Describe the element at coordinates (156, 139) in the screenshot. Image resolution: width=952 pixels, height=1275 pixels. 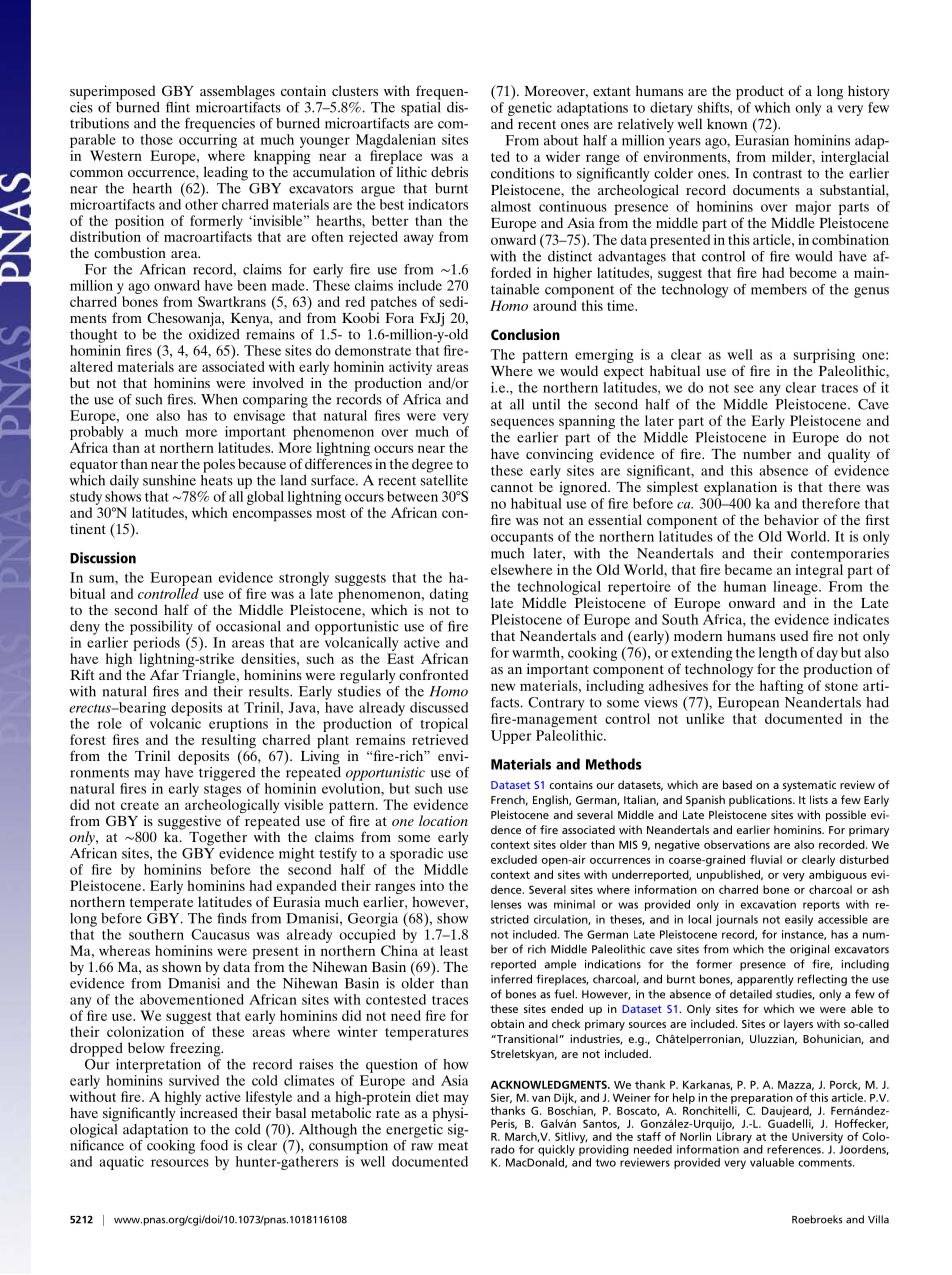
I see `those` at that location.
